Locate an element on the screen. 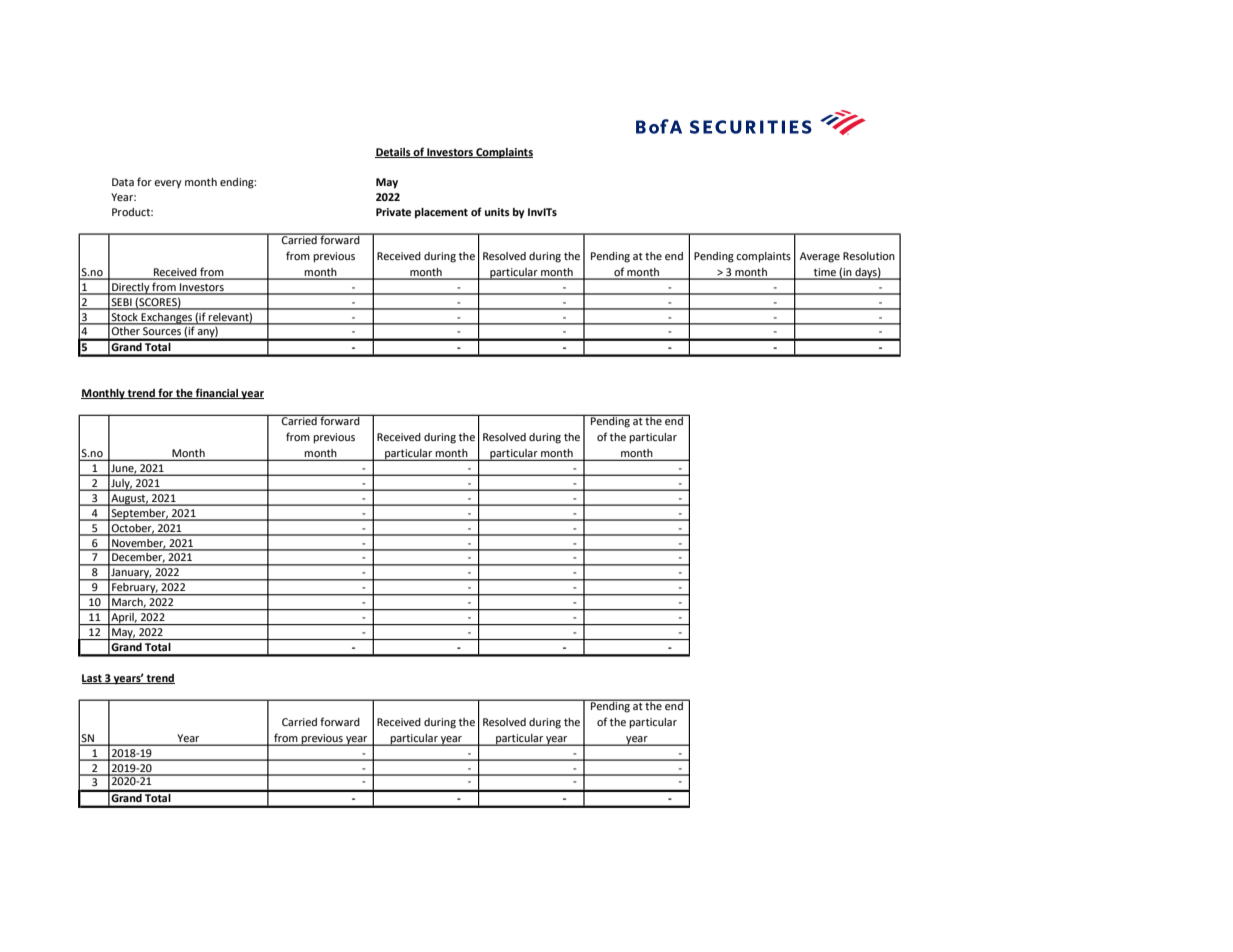  every is located at coordinates (168, 184).
